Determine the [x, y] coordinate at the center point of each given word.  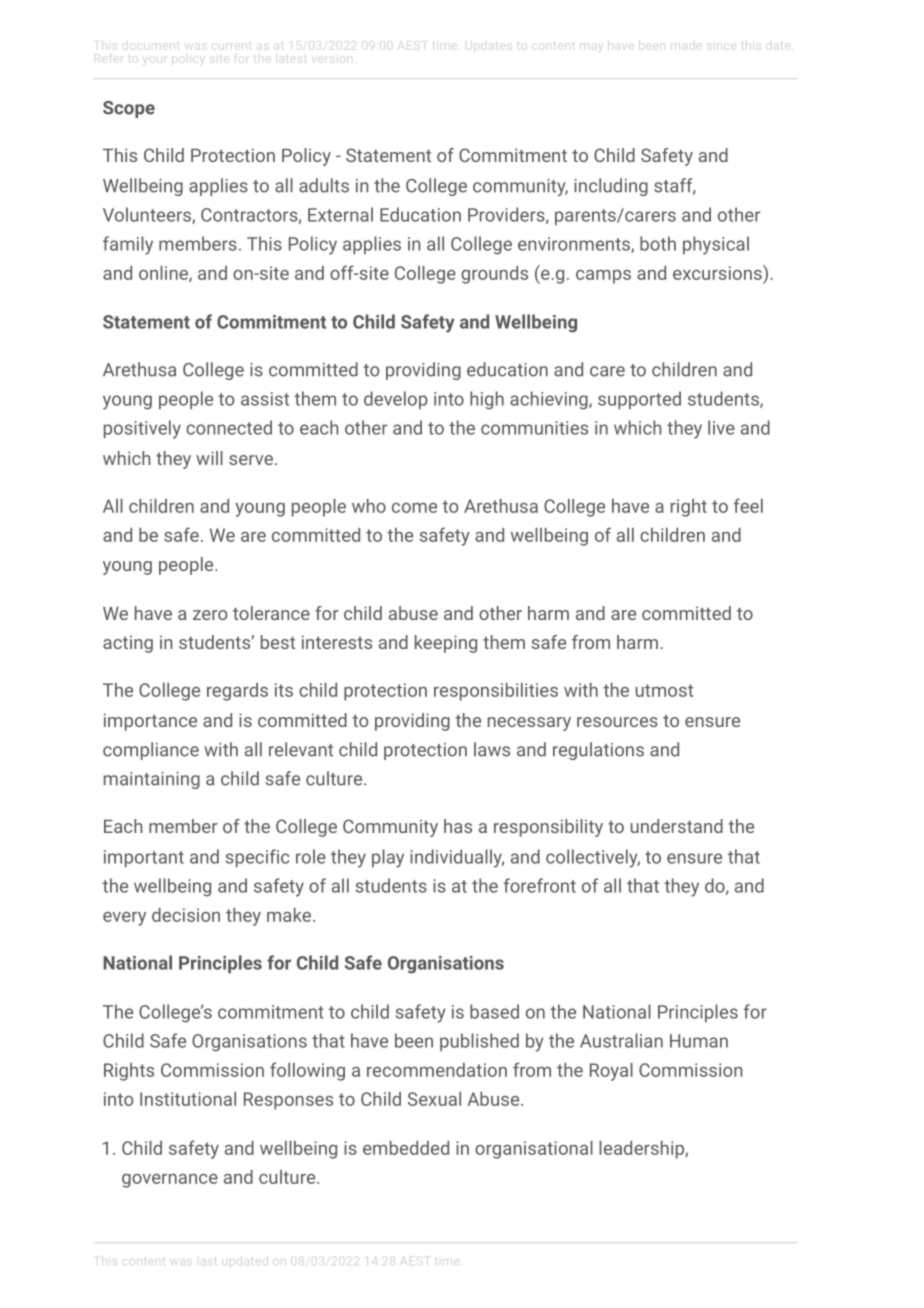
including [611, 187]
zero [210, 615]
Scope [129, 109]
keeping [446, 644]
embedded [406, 1148]
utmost [664, 690]
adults [324, 185]
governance [170, 1181]
